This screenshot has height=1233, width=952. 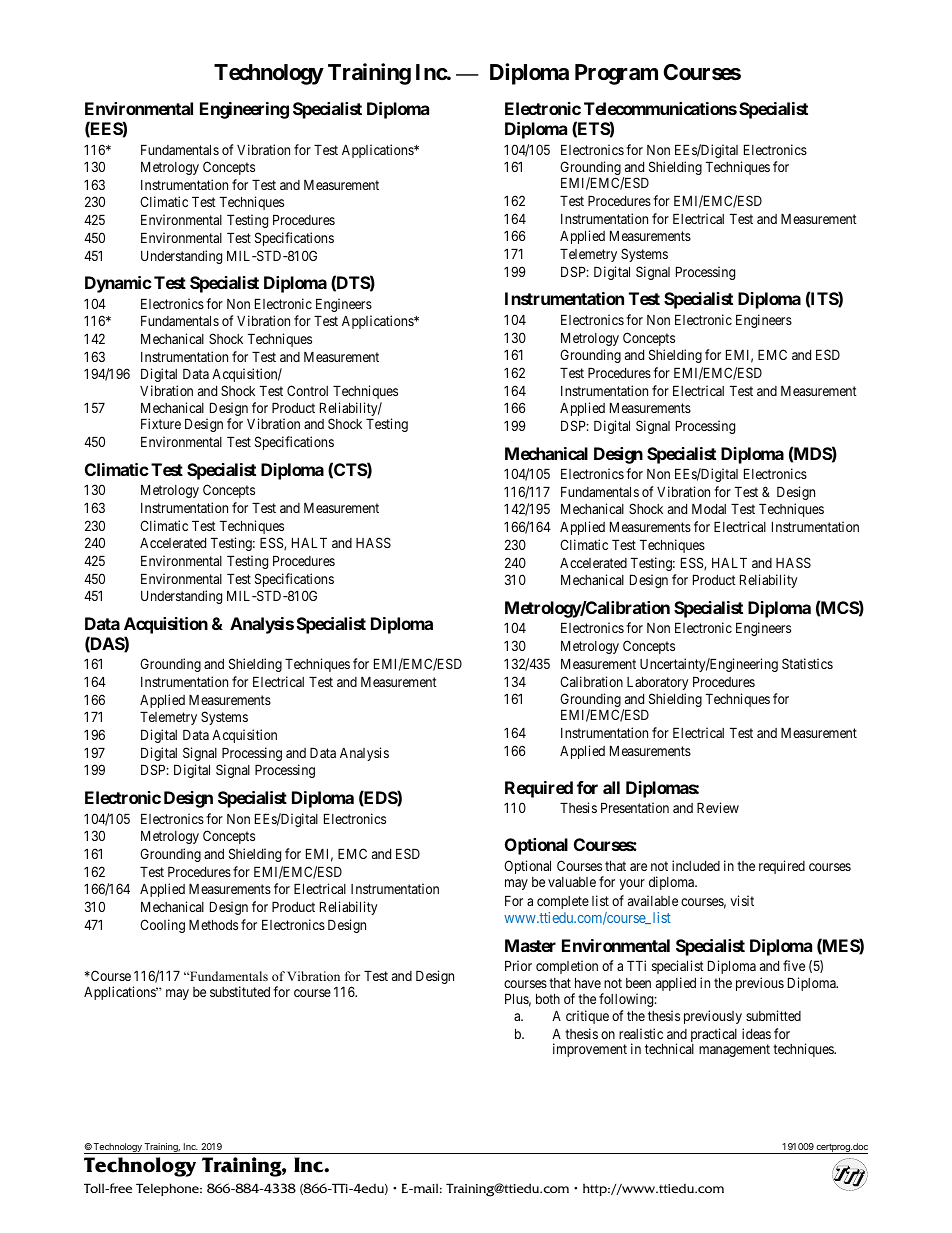 I want to click on Dynamic, so click(x=118, y=284).
